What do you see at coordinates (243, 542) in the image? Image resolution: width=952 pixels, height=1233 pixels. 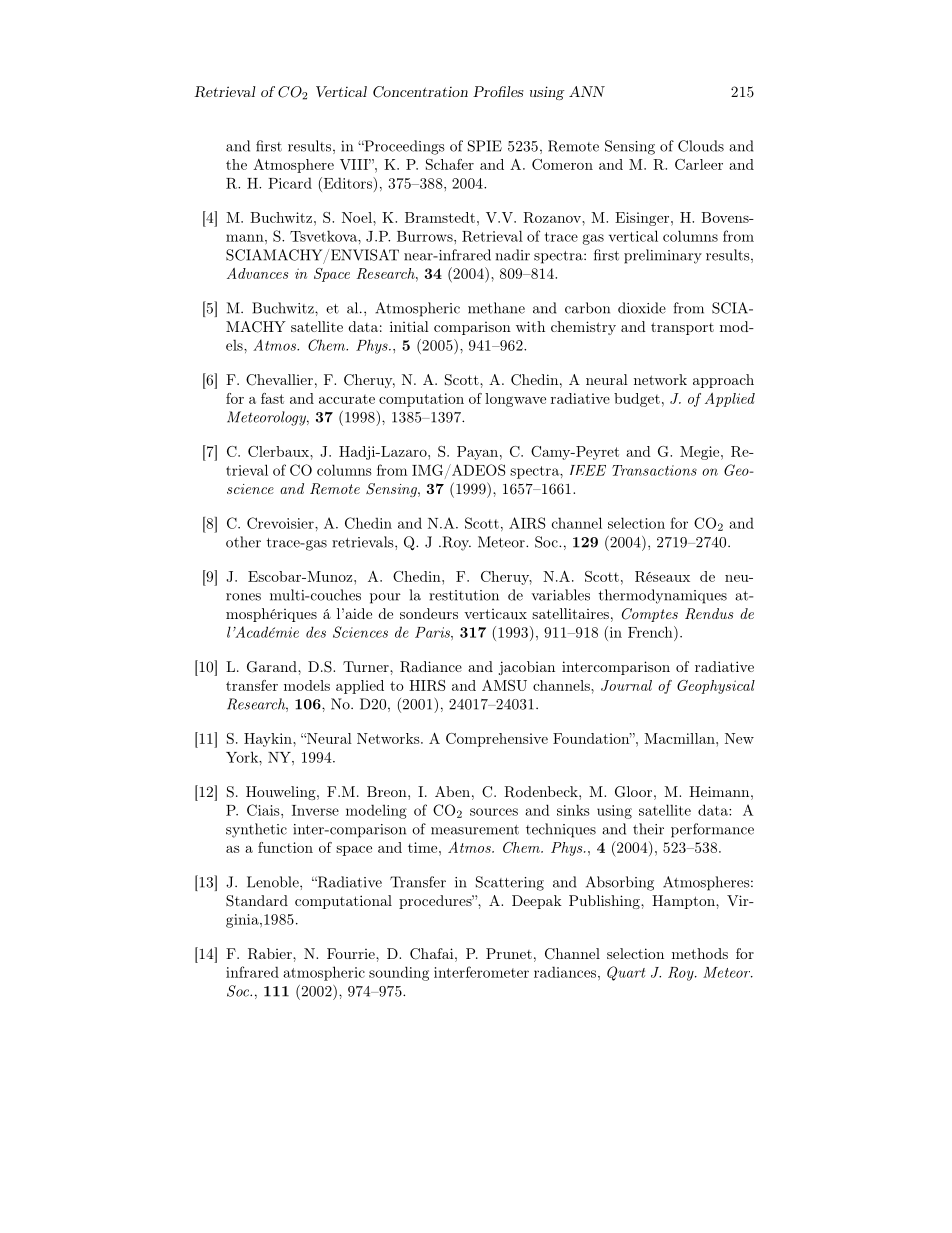 I see `other` at bounding box center [243, 542].
